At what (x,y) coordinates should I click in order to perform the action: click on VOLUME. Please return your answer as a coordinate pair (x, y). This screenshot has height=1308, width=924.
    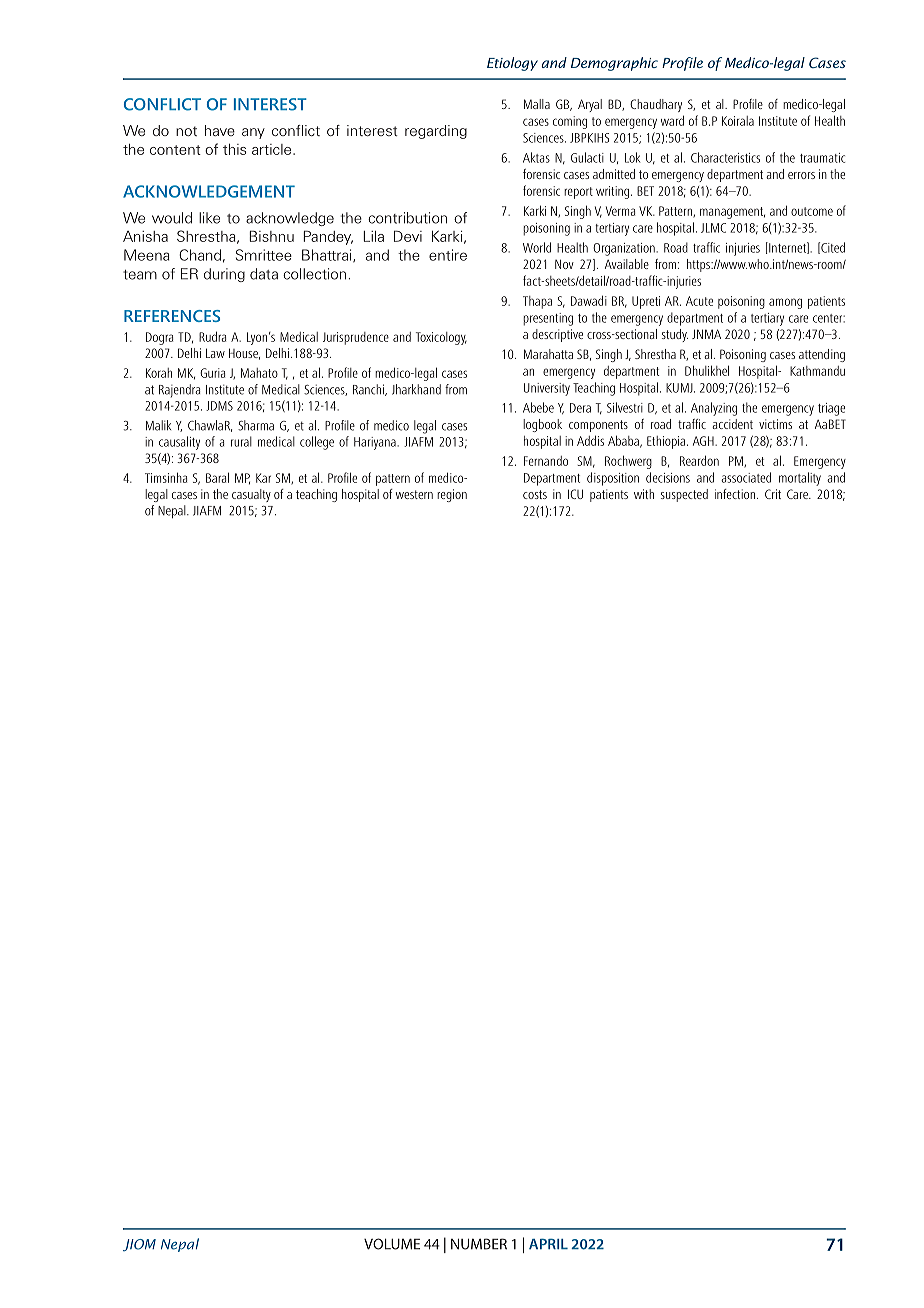
    Looking at the image, I should click on (392, 1244).
